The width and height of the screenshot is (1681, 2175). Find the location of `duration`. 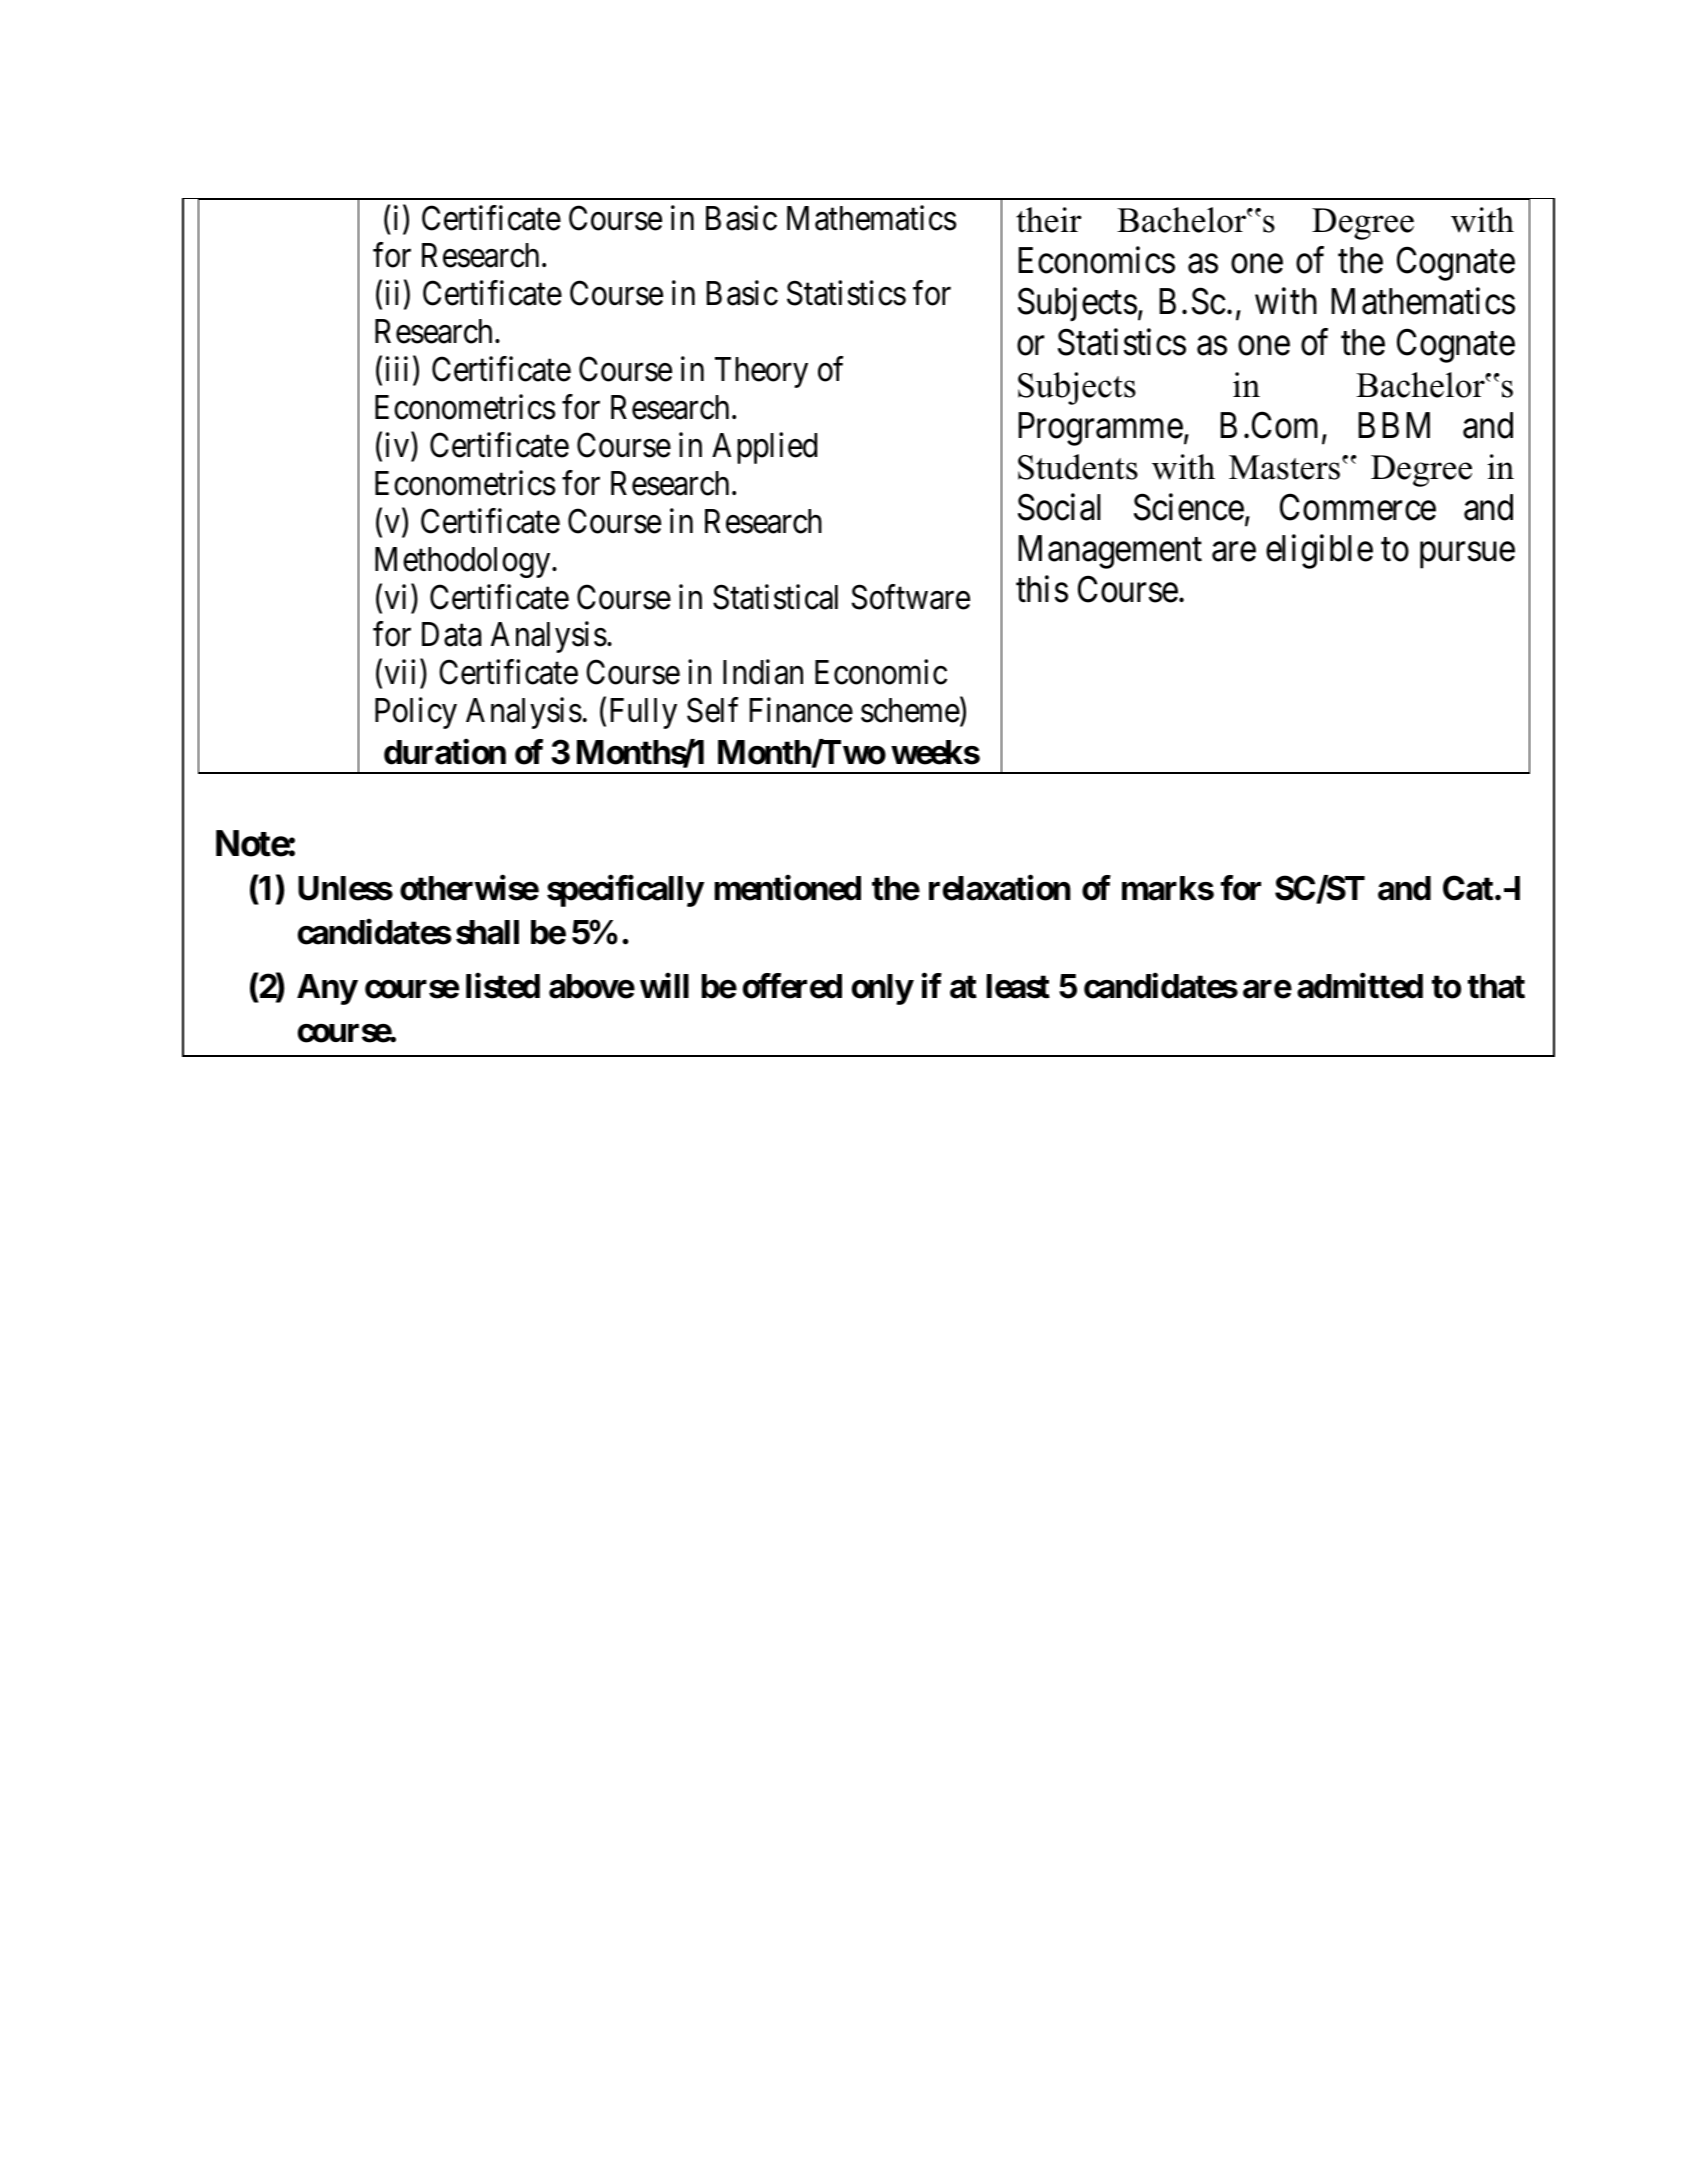

duration is located at coordinates (445, 752).
